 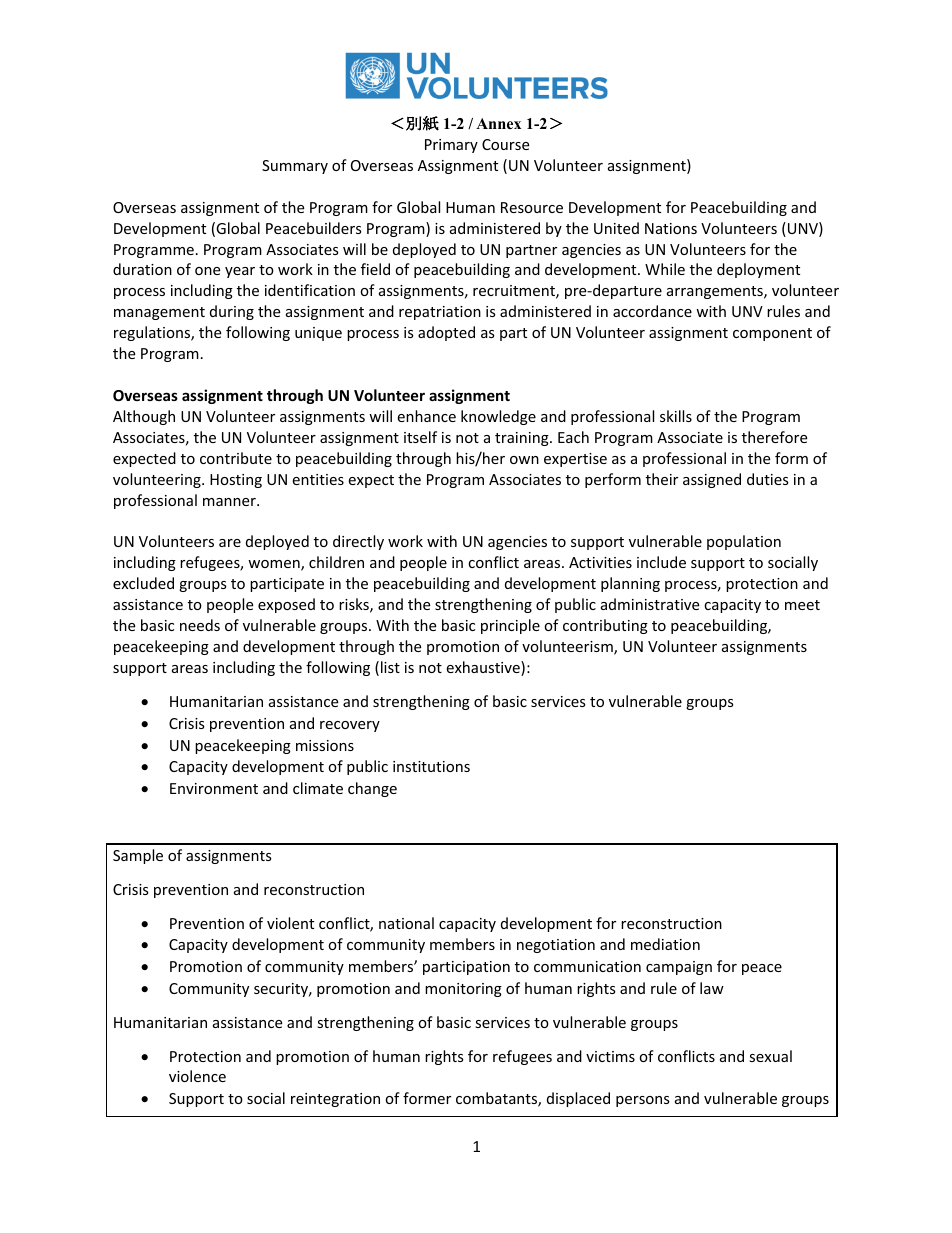 What do you see at coordinates (605, 626) in the screenshot?
I see `contributing` at bounding box center [605, 626].
